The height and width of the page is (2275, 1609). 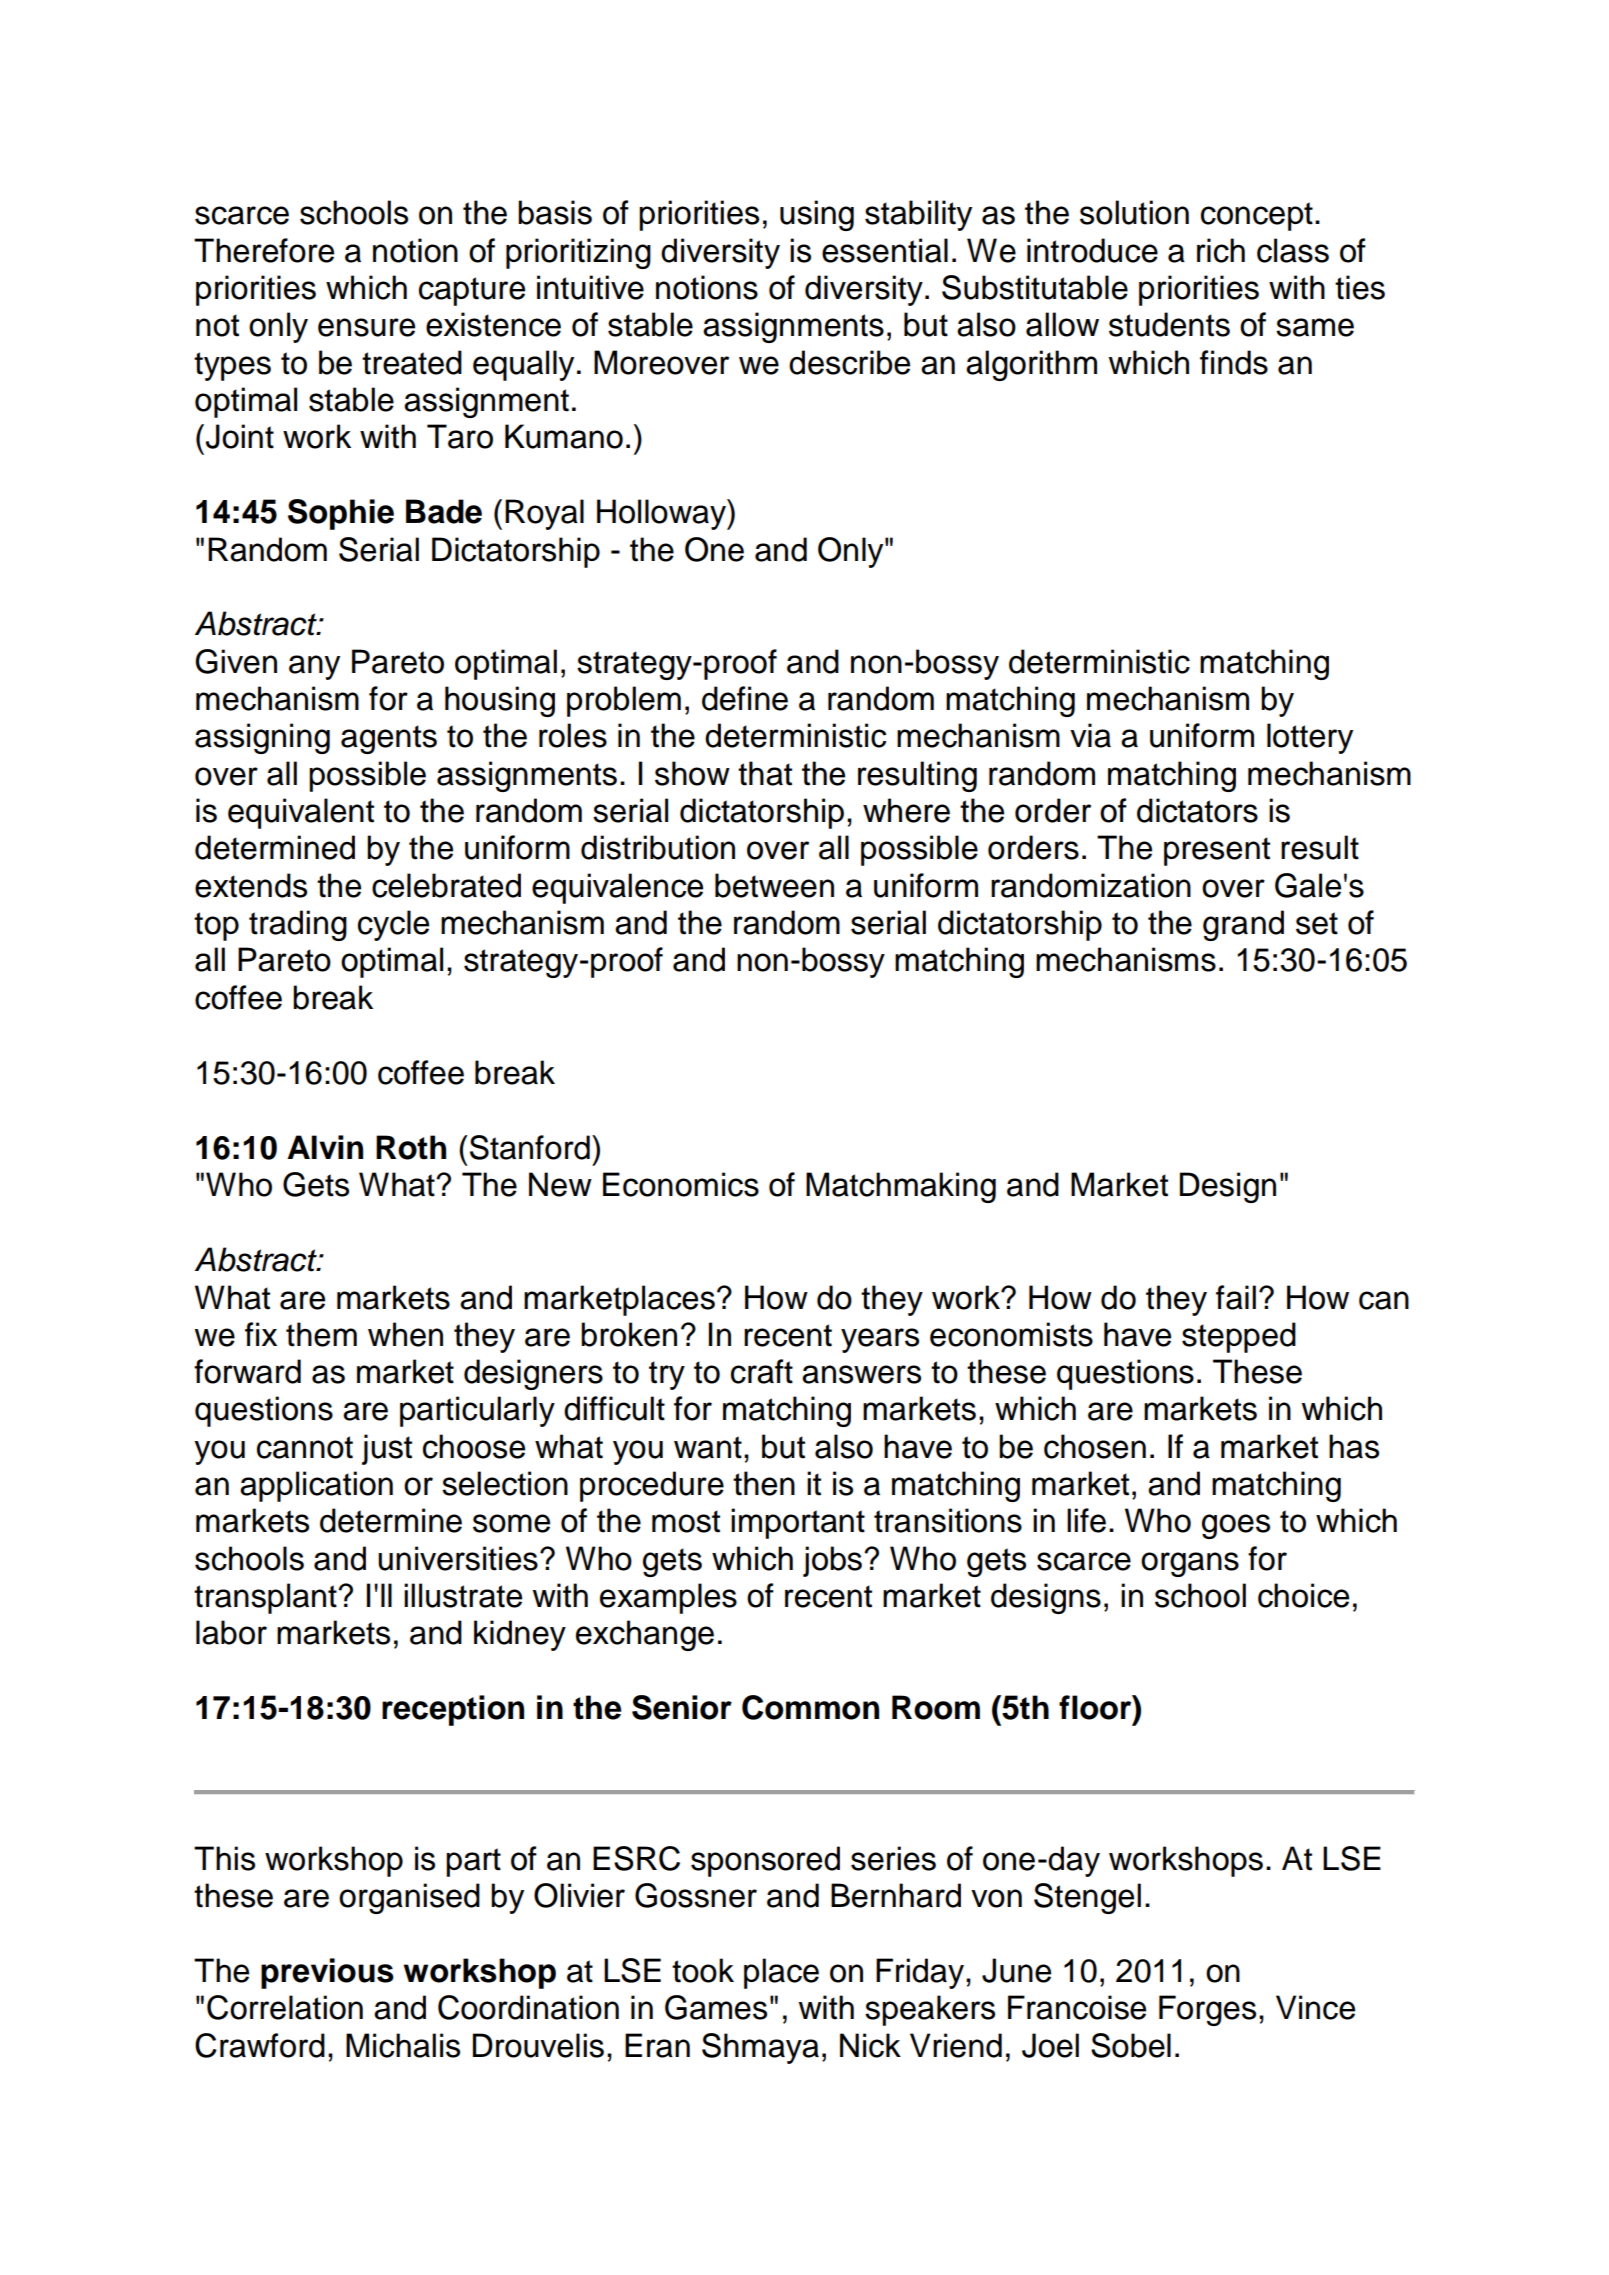 I want to click on essential, so click(x=885, y=250).
